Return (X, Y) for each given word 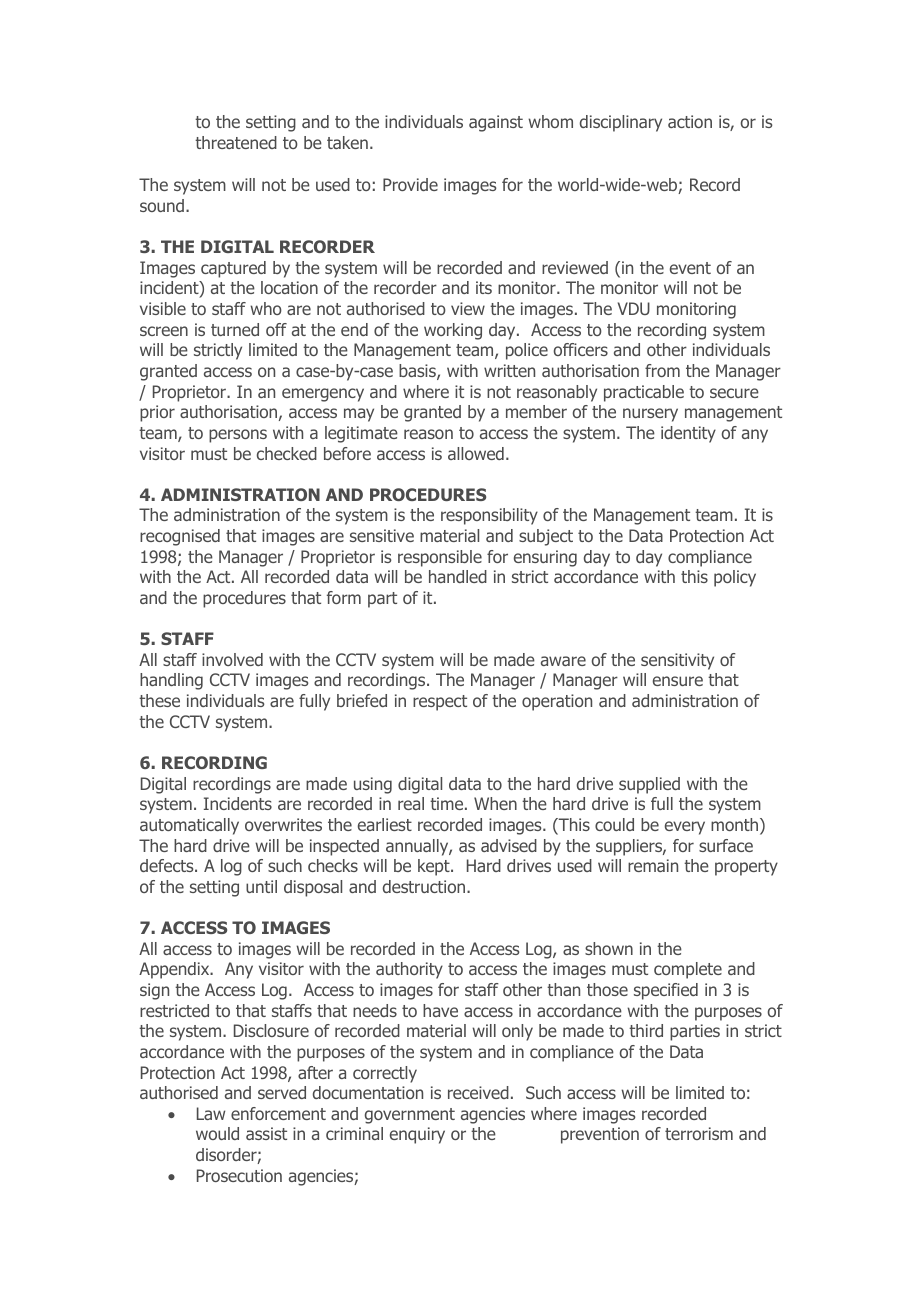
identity (688, 434)
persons (238, 436)
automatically (189, 826)
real (411, 803)
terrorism (699, 1133)
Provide (410, 184)
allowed (476, 453)
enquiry (417, 1135)
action (690, 121)
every (685, 828)
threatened (236, 142)
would (217, 1133)
